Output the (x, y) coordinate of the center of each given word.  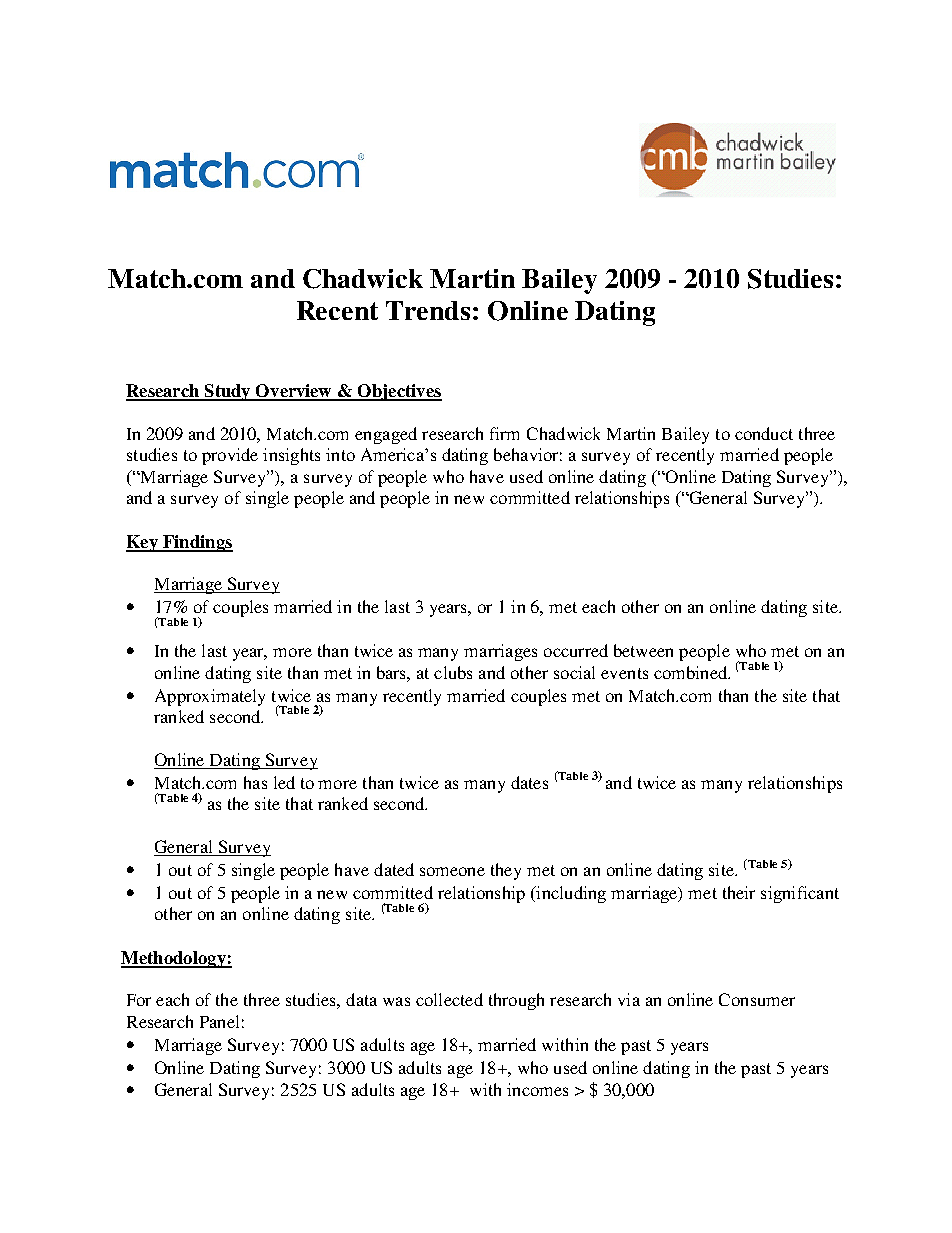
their (739, 892)
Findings (197, 543)
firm (504, 433)
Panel (219, 1021)
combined (692, 672)
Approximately (210, 697)
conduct (764, 433)
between (643, 650)
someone (452, 871)
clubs (453, 672)
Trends (428, 310)
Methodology (174, 959)
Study (227, 392)
